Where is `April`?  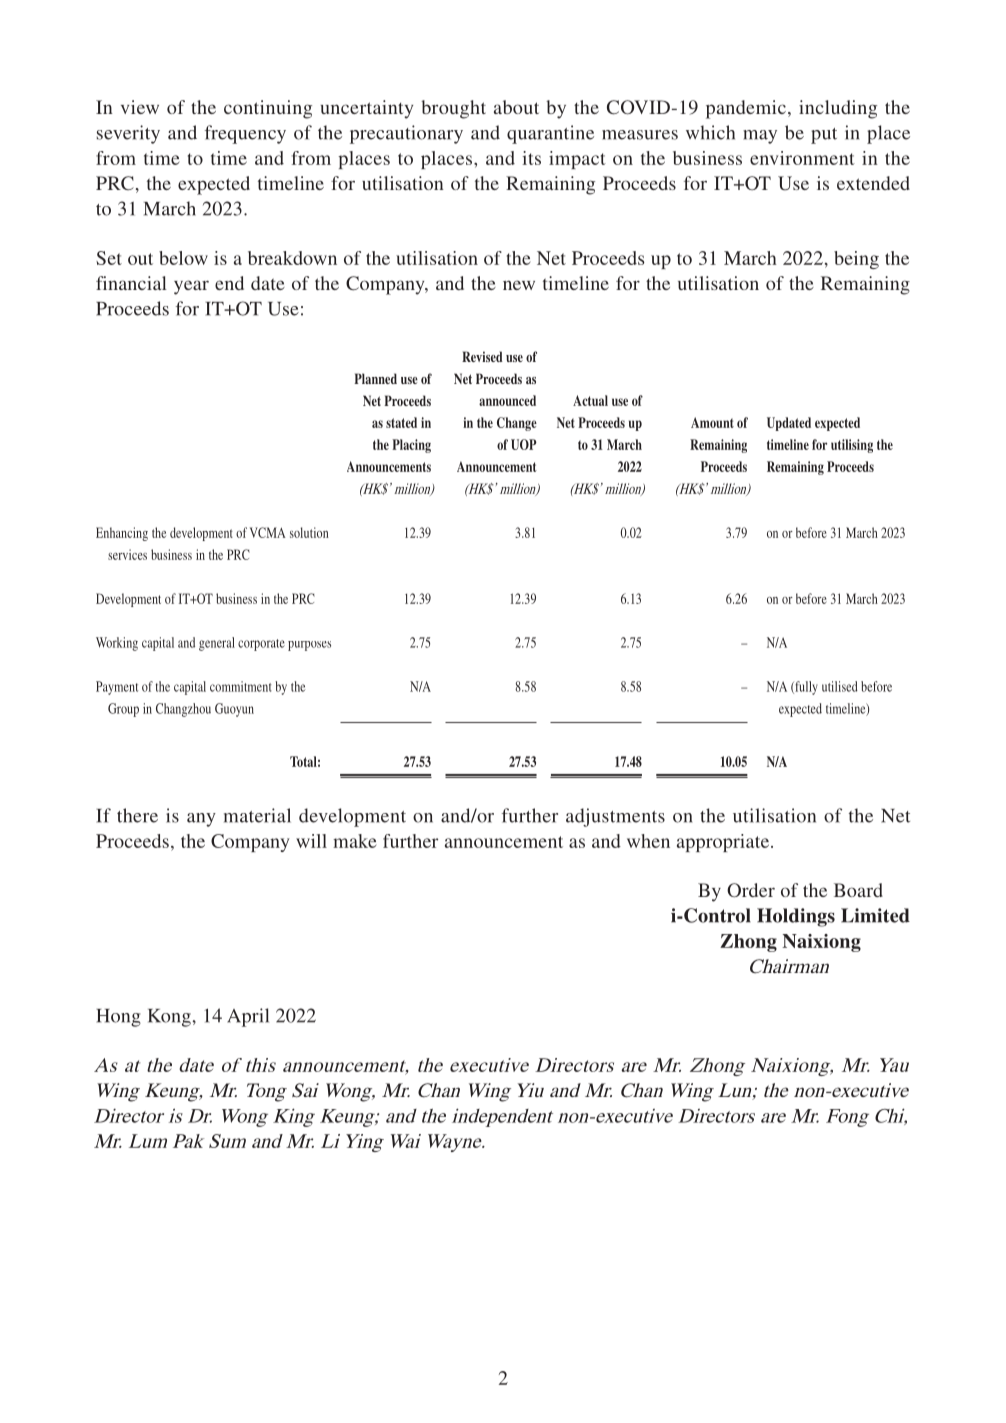 April is located at coordinates (248, 1017).
